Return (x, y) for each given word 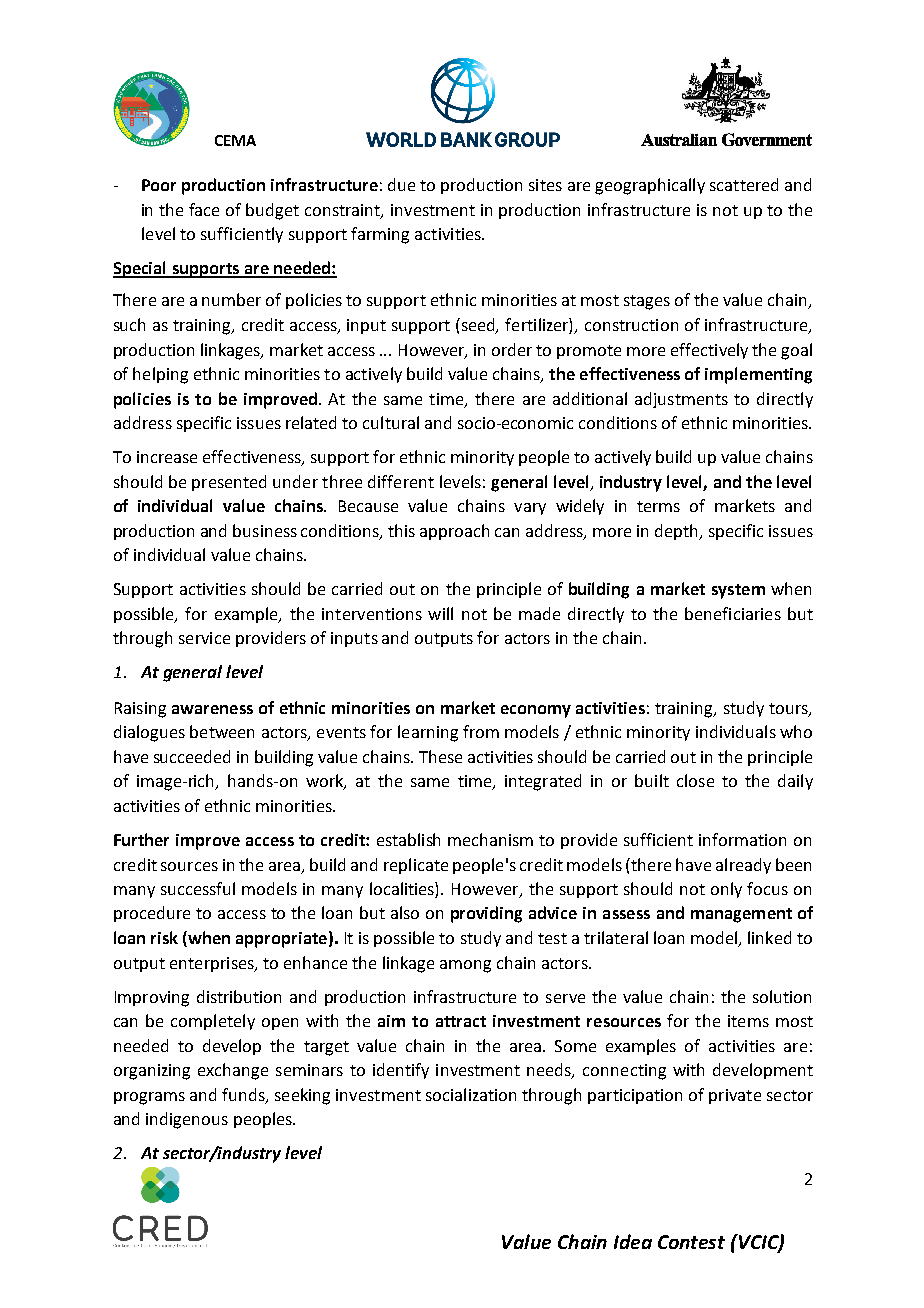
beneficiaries (733, 613)
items (748, 1021)
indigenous (187, 1120)
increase (167, 457)
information (742, 839)
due (401, 184)
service (204, 638)
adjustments (681, 400)
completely (213, 1022)
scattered (744, 184)
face (204, 209)
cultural (391, 422)
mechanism (490, 839)
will (440, 613)
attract (461, 1021)
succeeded (192, 756)
